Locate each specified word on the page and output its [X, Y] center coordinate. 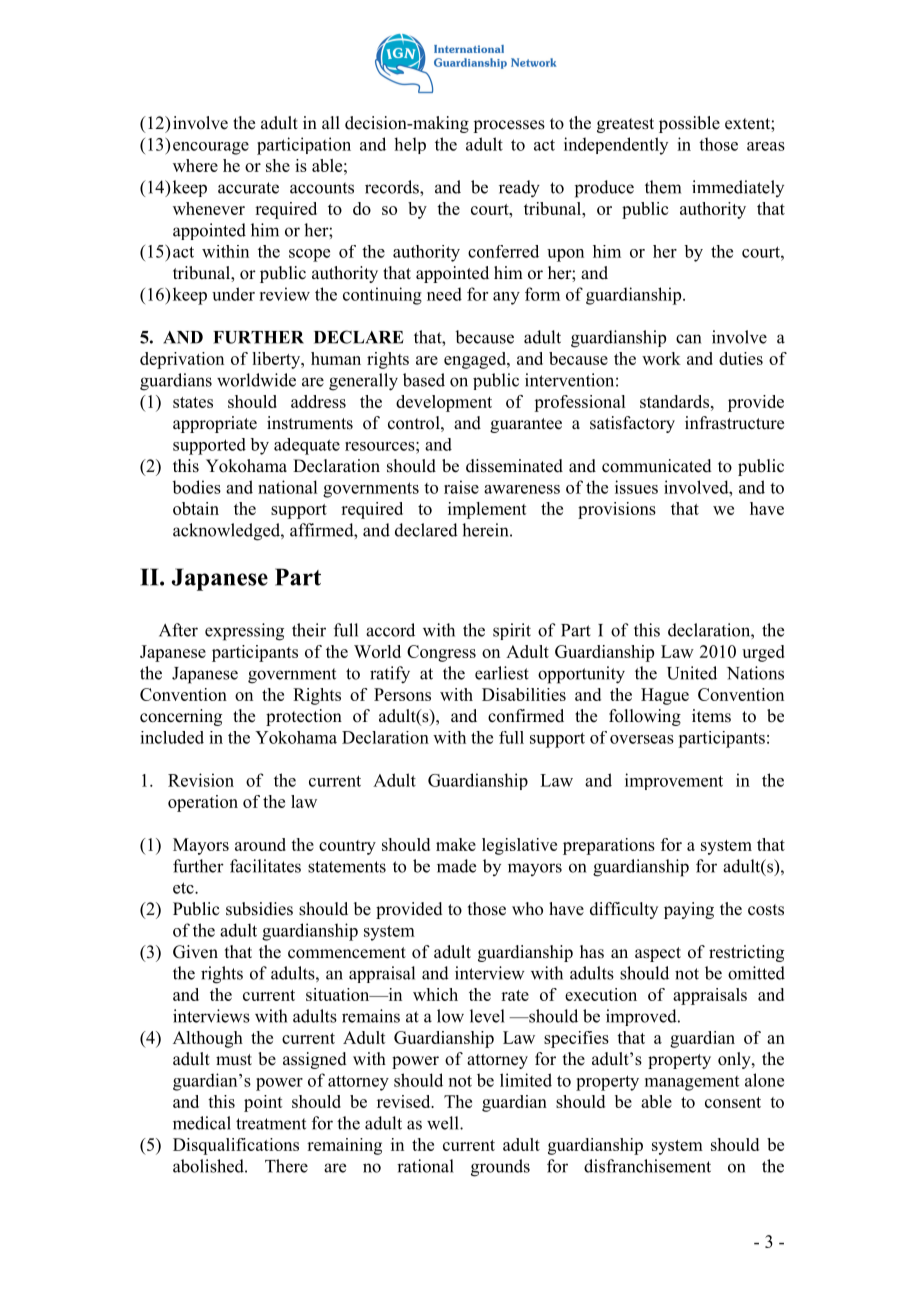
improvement [674, 781]
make [456, 844]
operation [203, 803]
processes [509, 126]
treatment [271, 1124]
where [195, 165]
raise [461, 487]
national [287, 487]
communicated [657, 466]
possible [689, 124]
